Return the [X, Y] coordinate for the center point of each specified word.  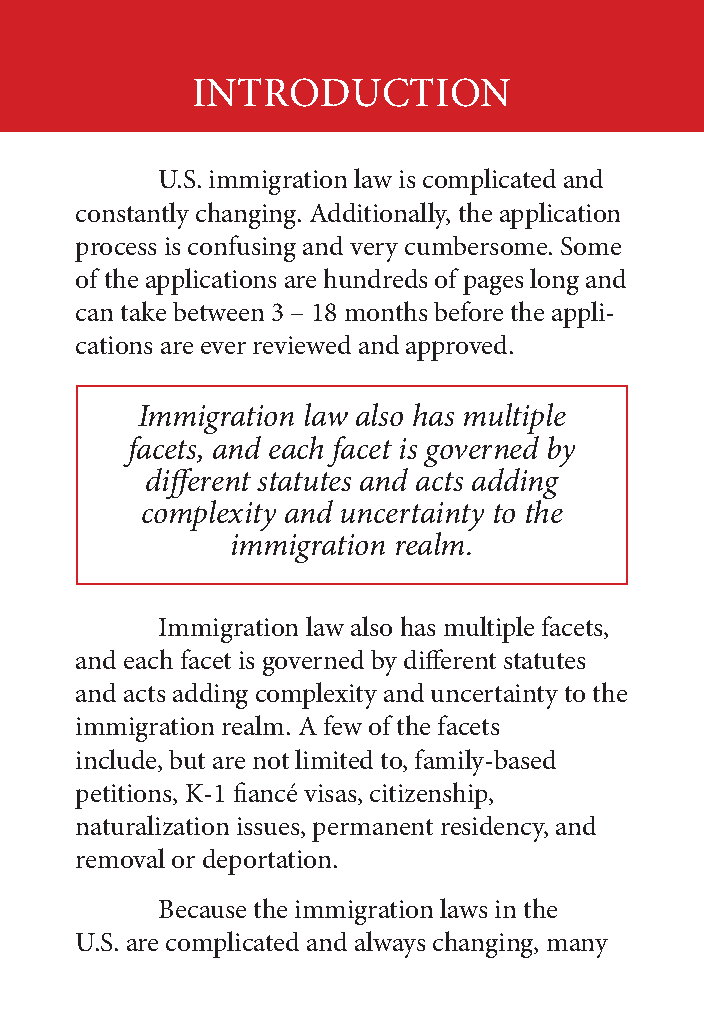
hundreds [375, 278]
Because [202, 909]
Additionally [380, 215]
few [343, 725]
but [187, 759]
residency [494, 829]
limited [334, 759]
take [143, 311]
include [117, 760]
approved [458, 348]
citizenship [430, 795]
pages [493, 285]
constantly [132, 215]
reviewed [302, 344]
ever [223, 348]
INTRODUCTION [352, 92]
